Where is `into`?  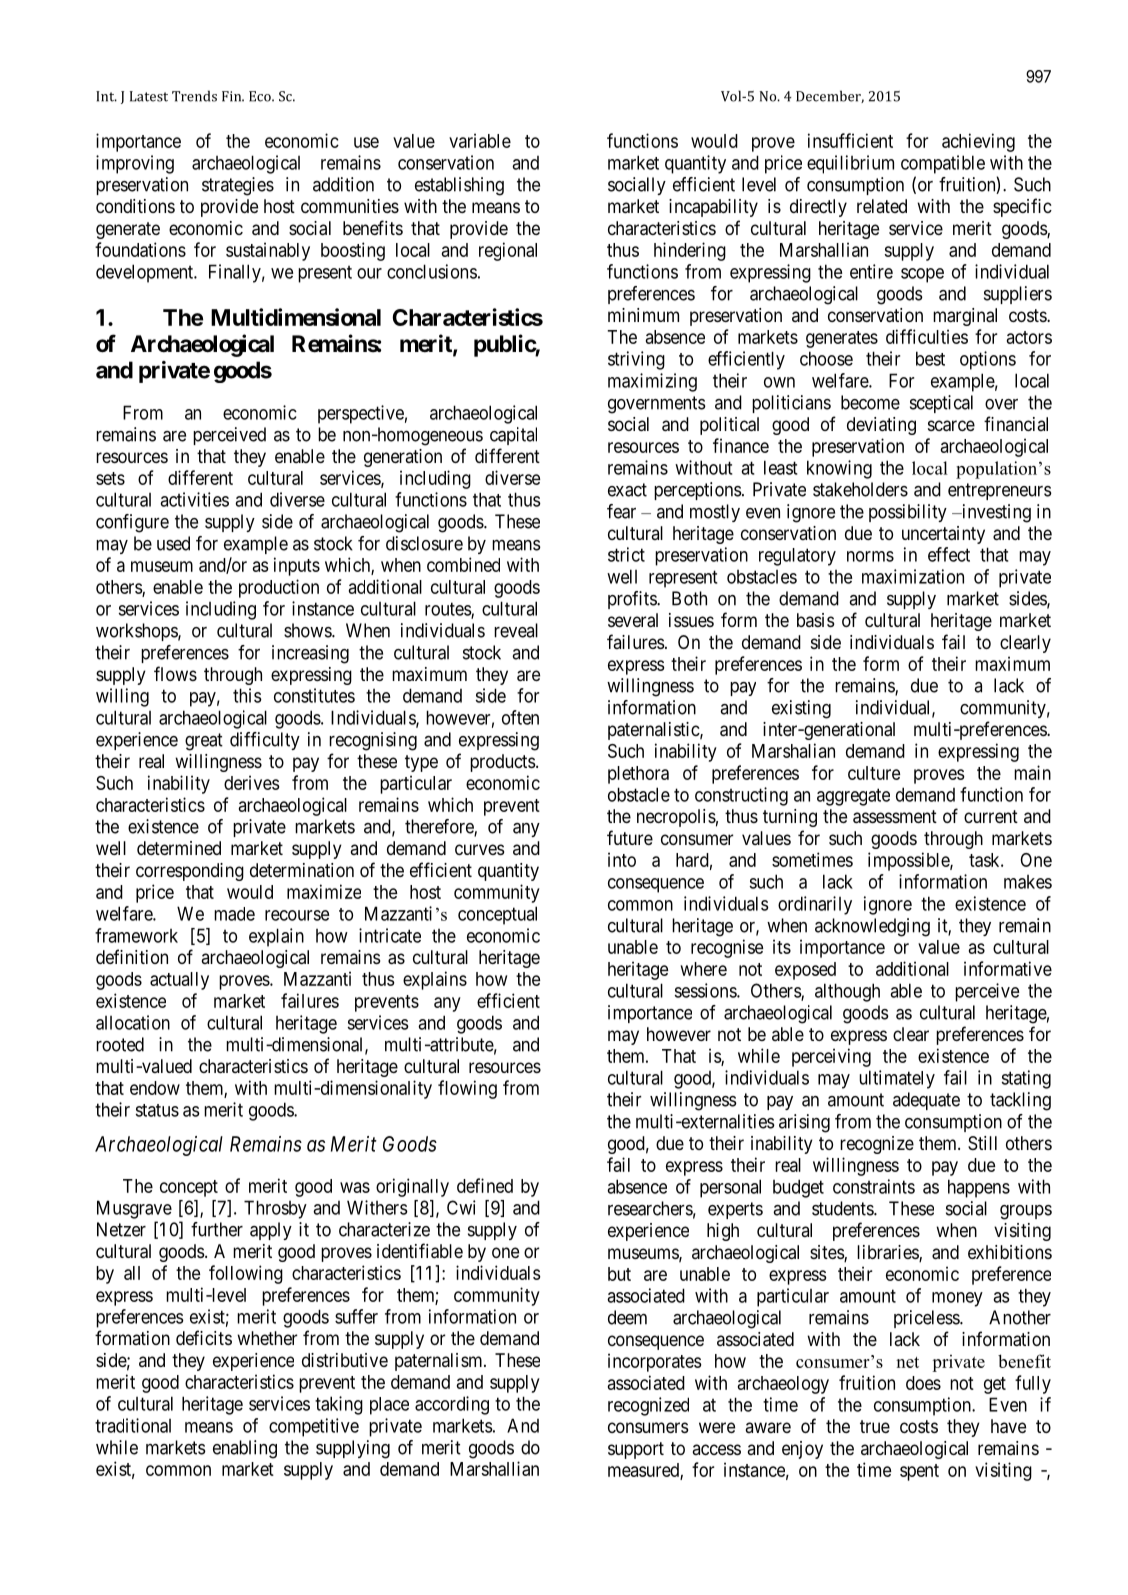 into is located at coordinates (622, 859).
